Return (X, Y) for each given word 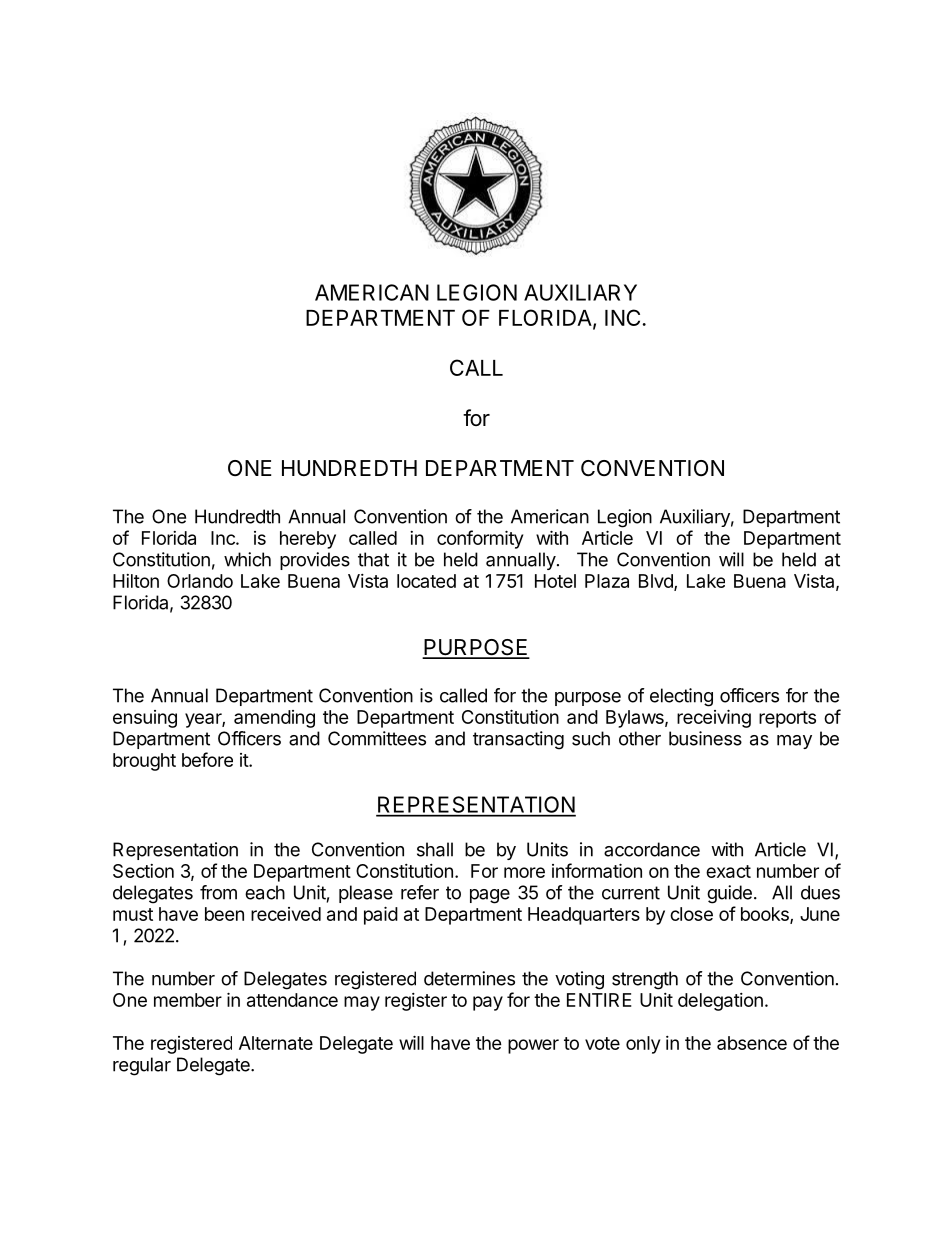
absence (752, 1043)
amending (274, 719)
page (490, 896)
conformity (480, 539)
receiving (714, 718)
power (533, 1046)
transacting (518, 740)
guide (729, 894)
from (218, 892)
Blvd (657, 582)
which (247, 559)
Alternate (276, 1043)
